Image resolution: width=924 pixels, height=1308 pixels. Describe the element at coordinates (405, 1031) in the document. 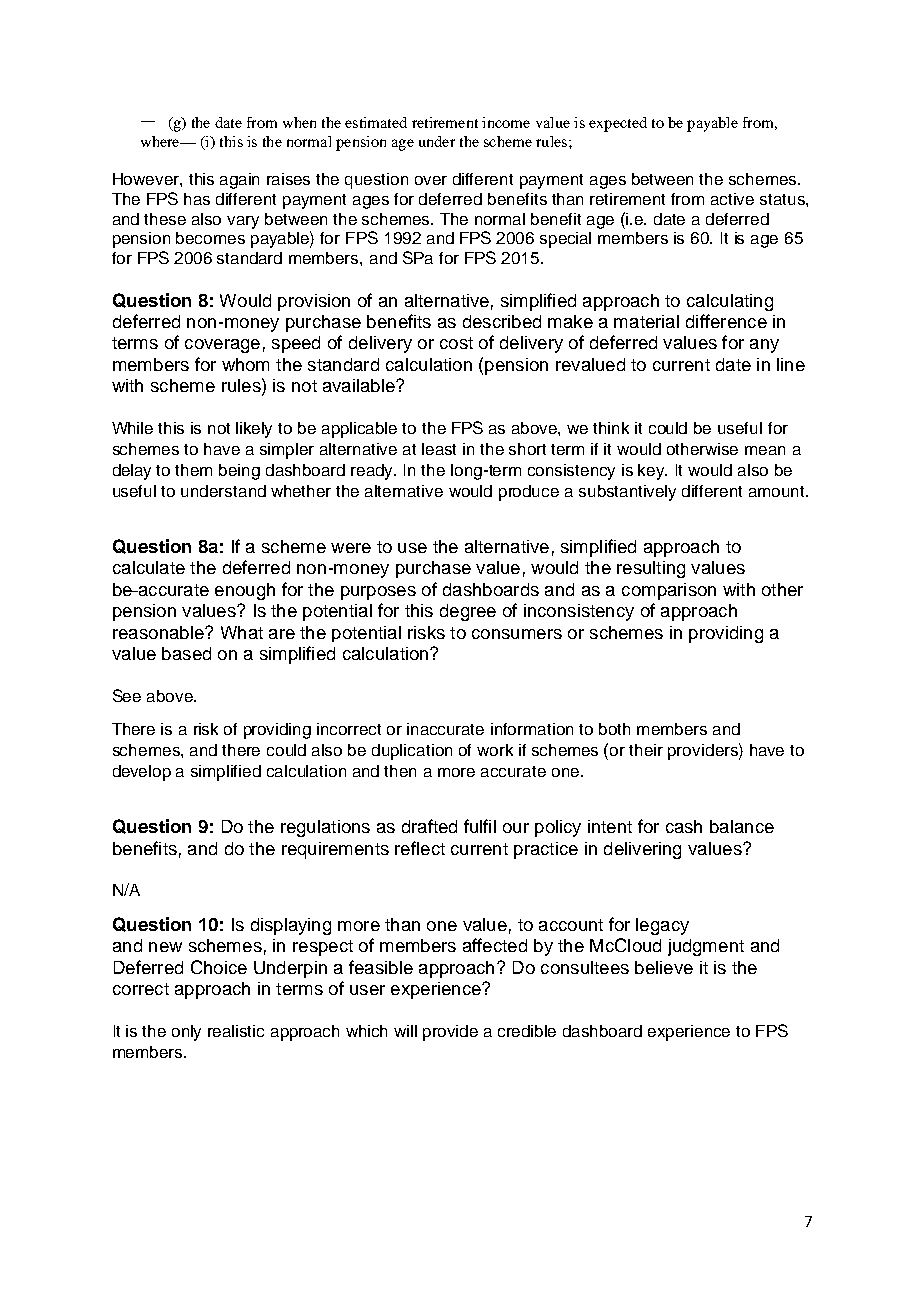

I see `will` at that location.
